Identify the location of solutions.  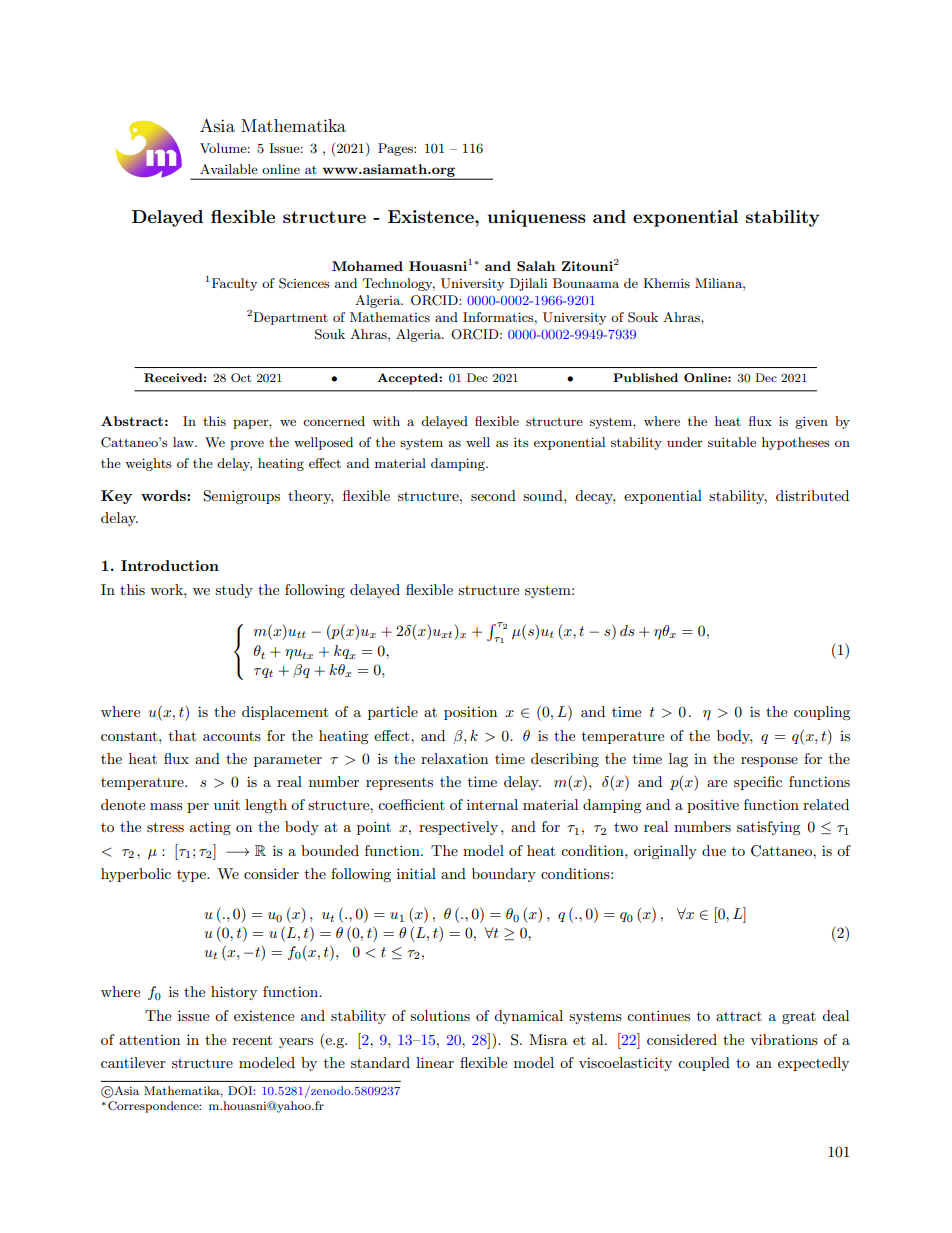
(440, 1015).
